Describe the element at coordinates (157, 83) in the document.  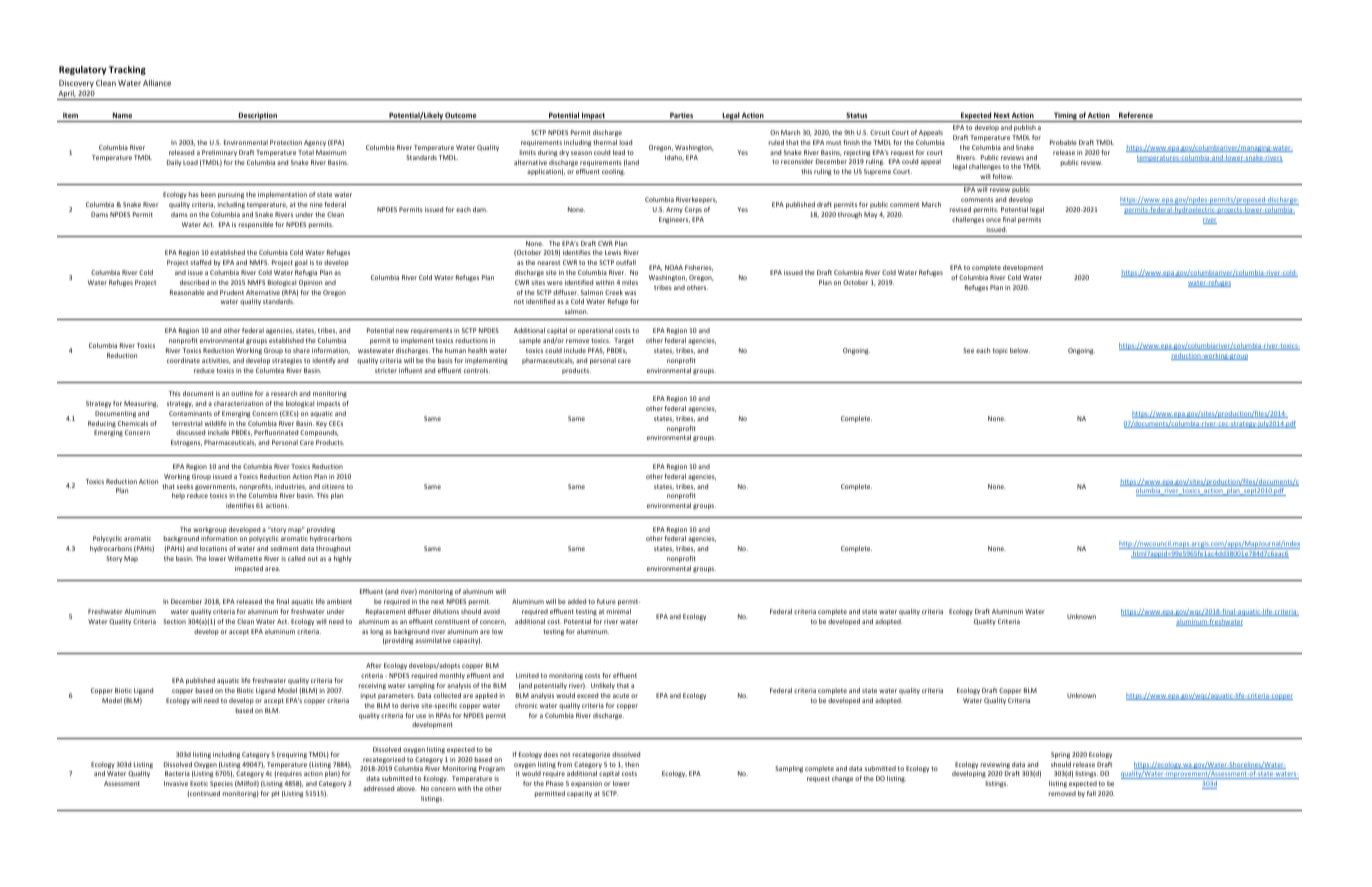
I see `Alliance` at that location.
